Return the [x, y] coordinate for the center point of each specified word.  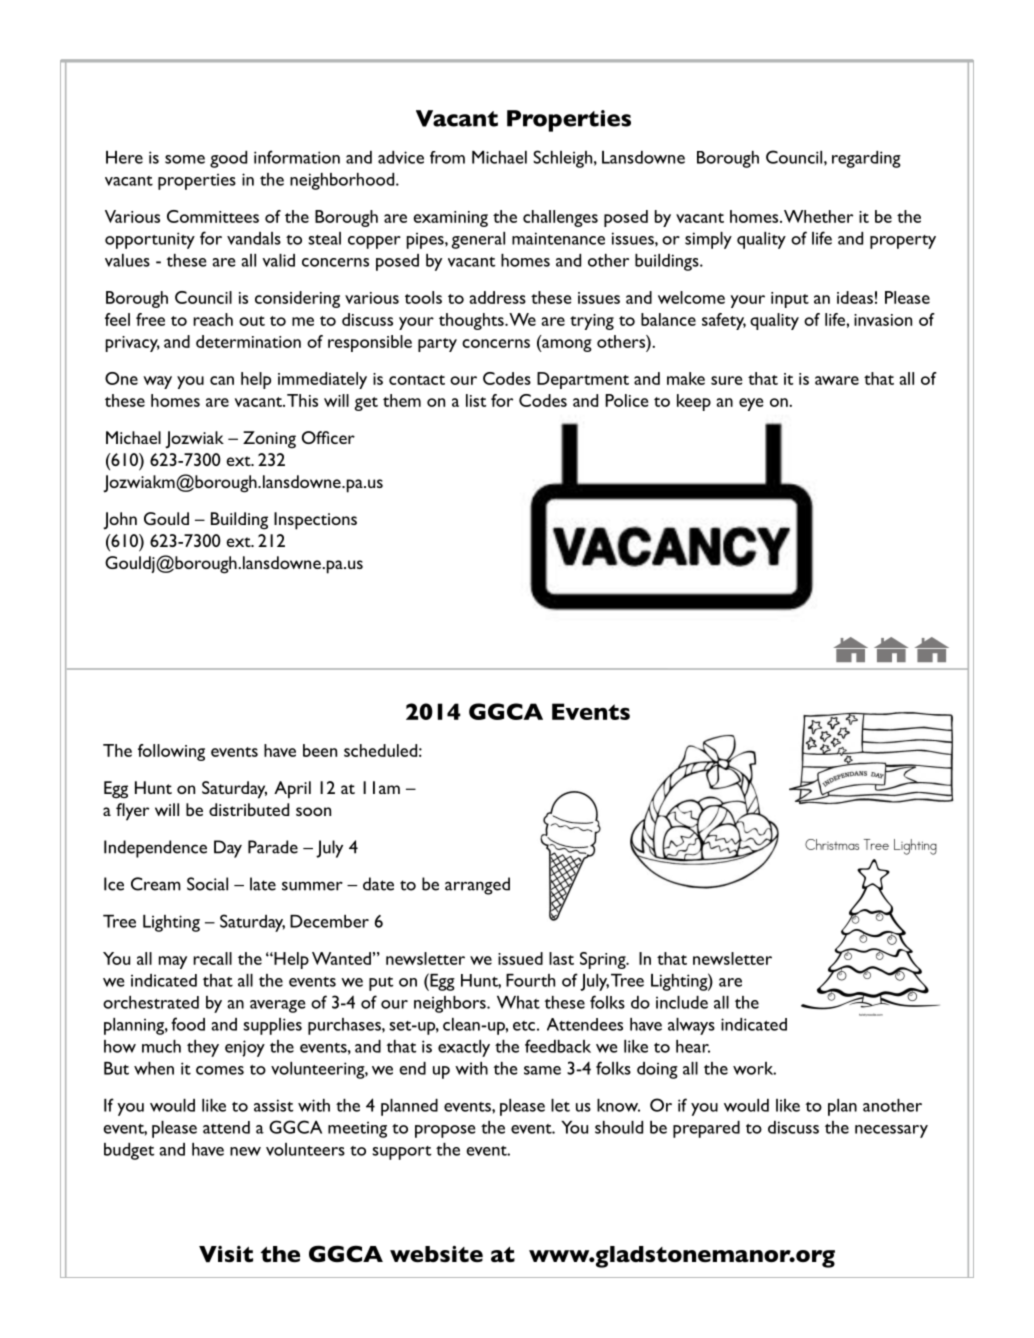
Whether [818, 216]
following [171, 752]
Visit [226, 1254]
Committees [213, 216]
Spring [604, 960]
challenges [560, 218]
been [320, 750]
